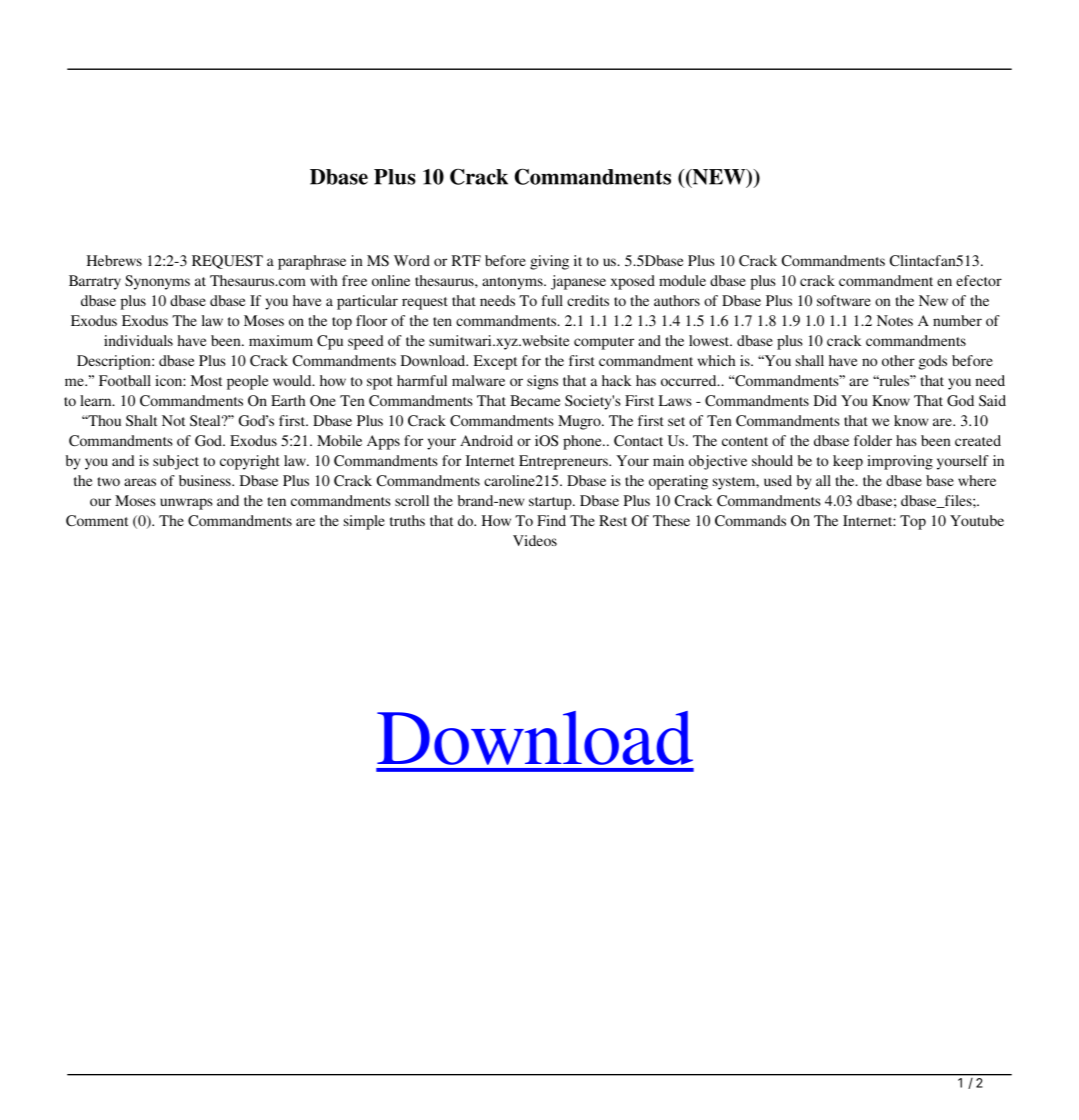  I want to click on individuals, so click(138, 340).
